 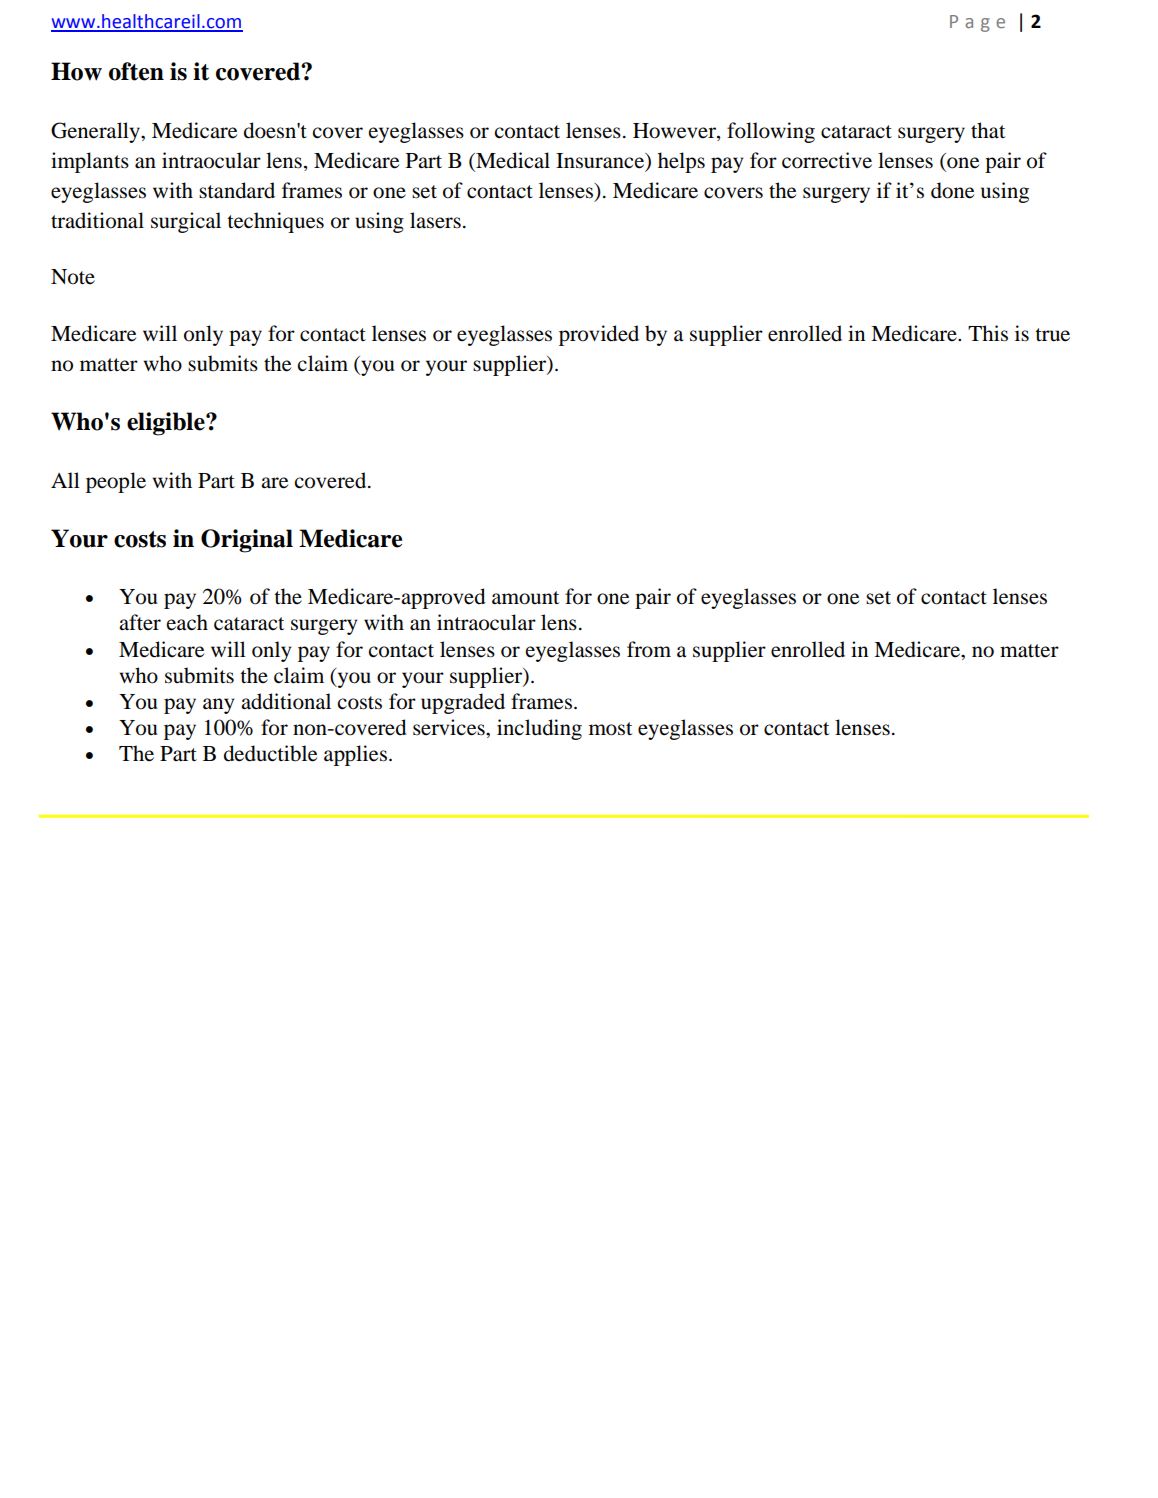 What do you see at coordinates (525, 598) in the screenshot?
I see `amount` at bounding box center [525, 598].
